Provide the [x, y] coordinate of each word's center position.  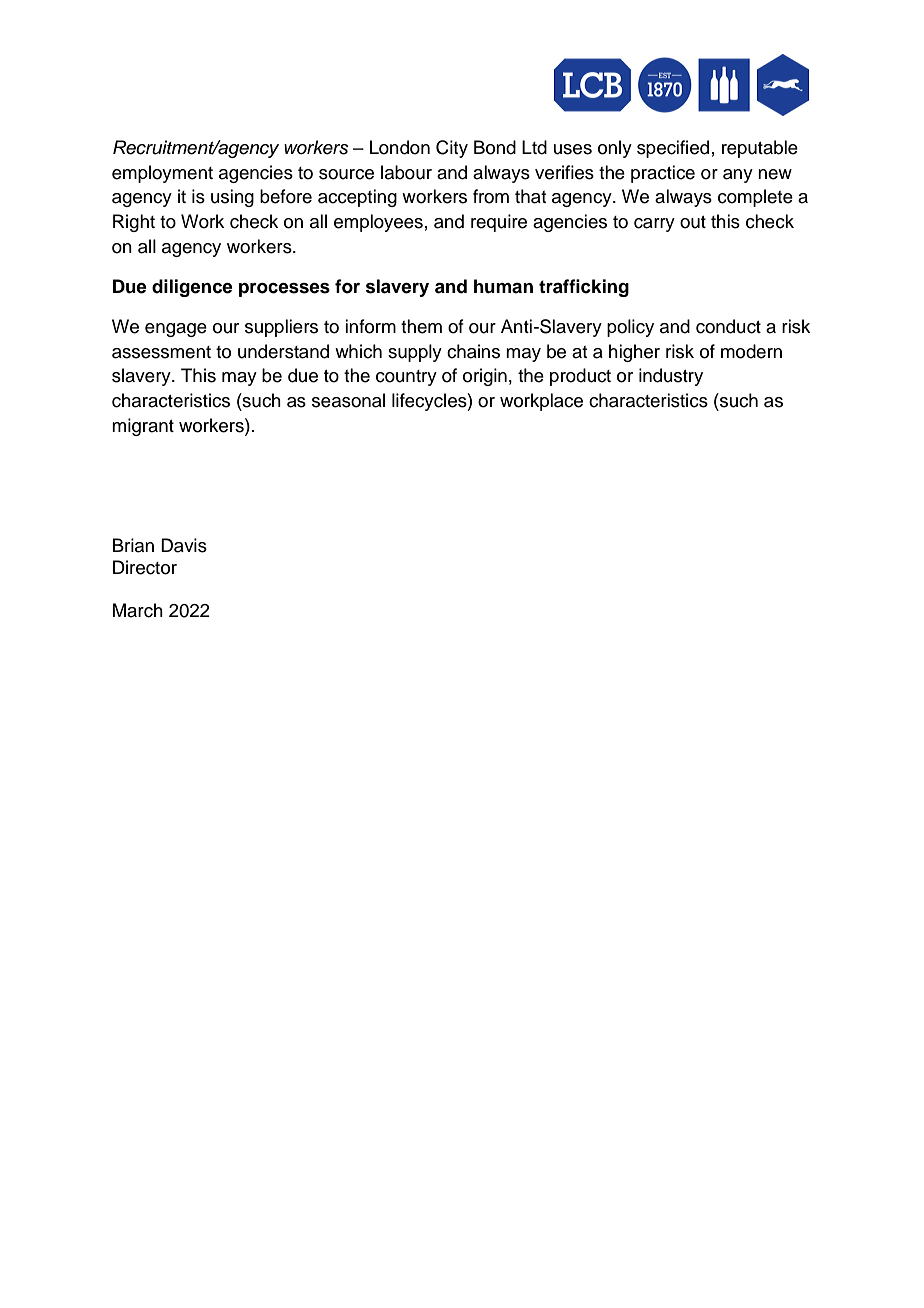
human [503, 286]
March [138, 610]
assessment [161, 352]
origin [485, 377]
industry [671, 377]
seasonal [348, 400]
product [580, 377]
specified [673, 149]
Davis [184, 545]
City [452, 149]
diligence [192, 288]
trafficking [584, 288]
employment [162, 174]
